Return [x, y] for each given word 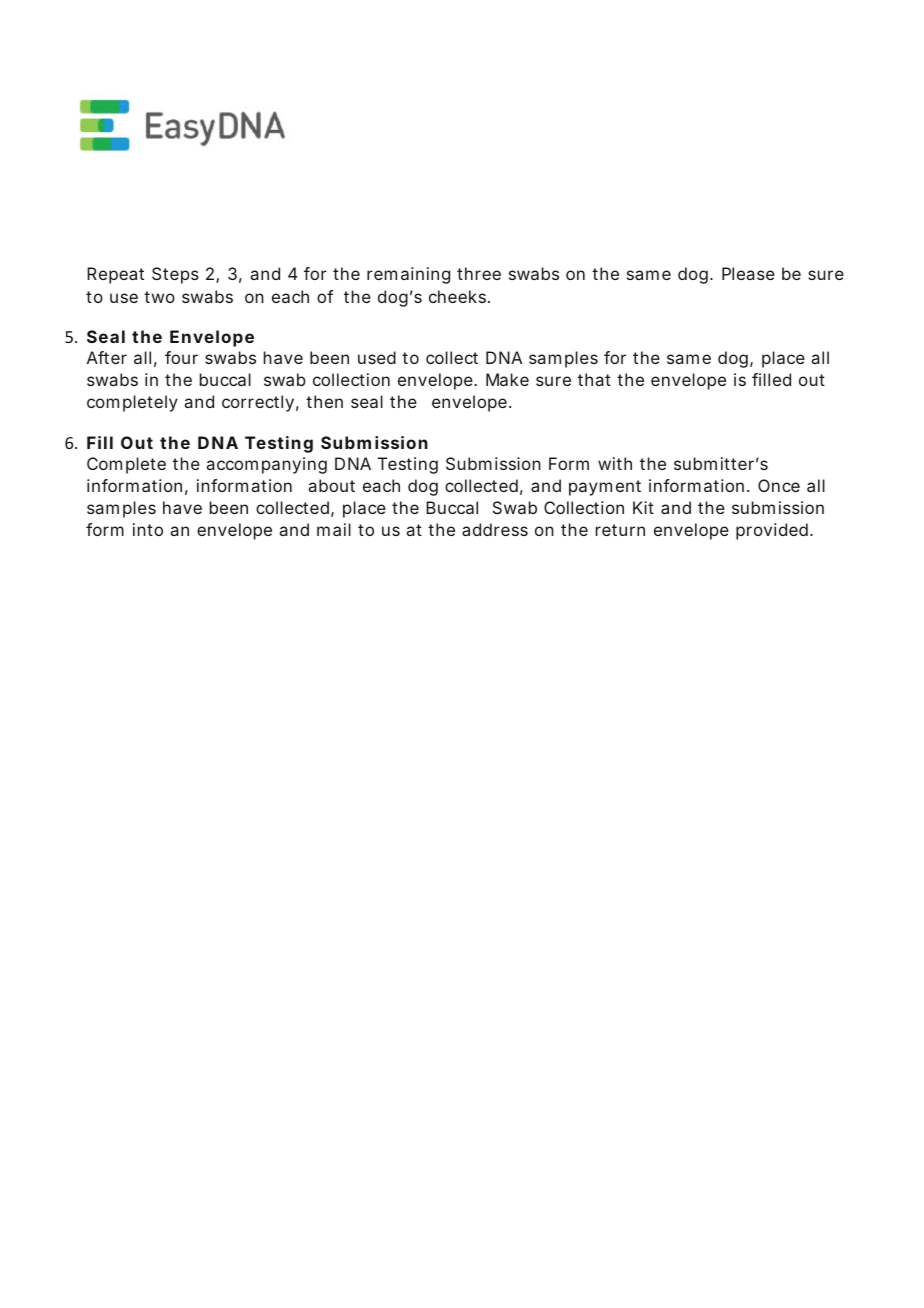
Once [779, 485]
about [332, 485]
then [324, 401]
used [377, 357]
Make [507, 379]
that [594, 379]
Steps [175, 275]
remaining [408, 275]
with [615, 463]
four [181, 357]
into [148, 529]
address [495, 529]
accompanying [267, 465]
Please [748, 273]
